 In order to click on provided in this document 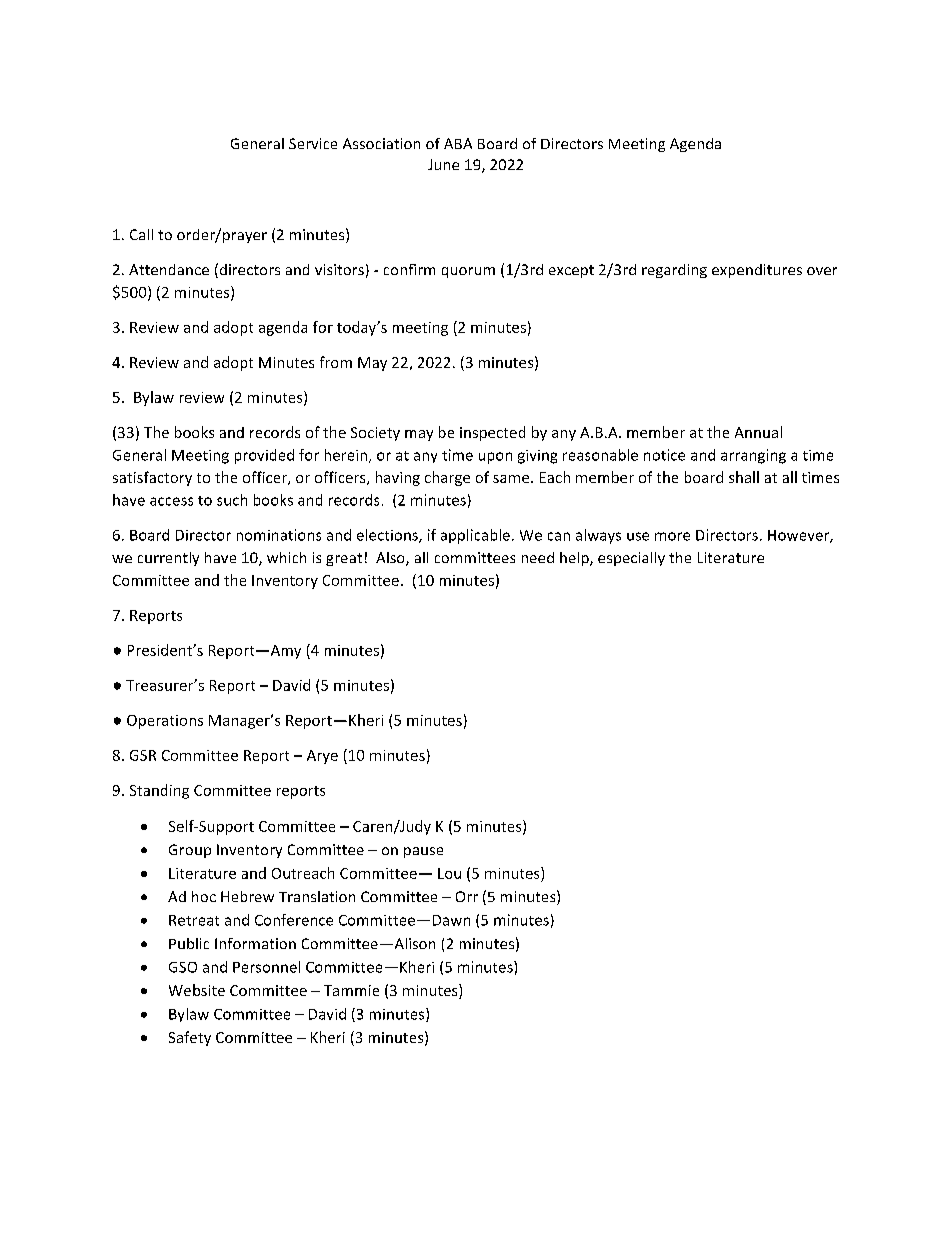, I will do `click(264, 456)`.
